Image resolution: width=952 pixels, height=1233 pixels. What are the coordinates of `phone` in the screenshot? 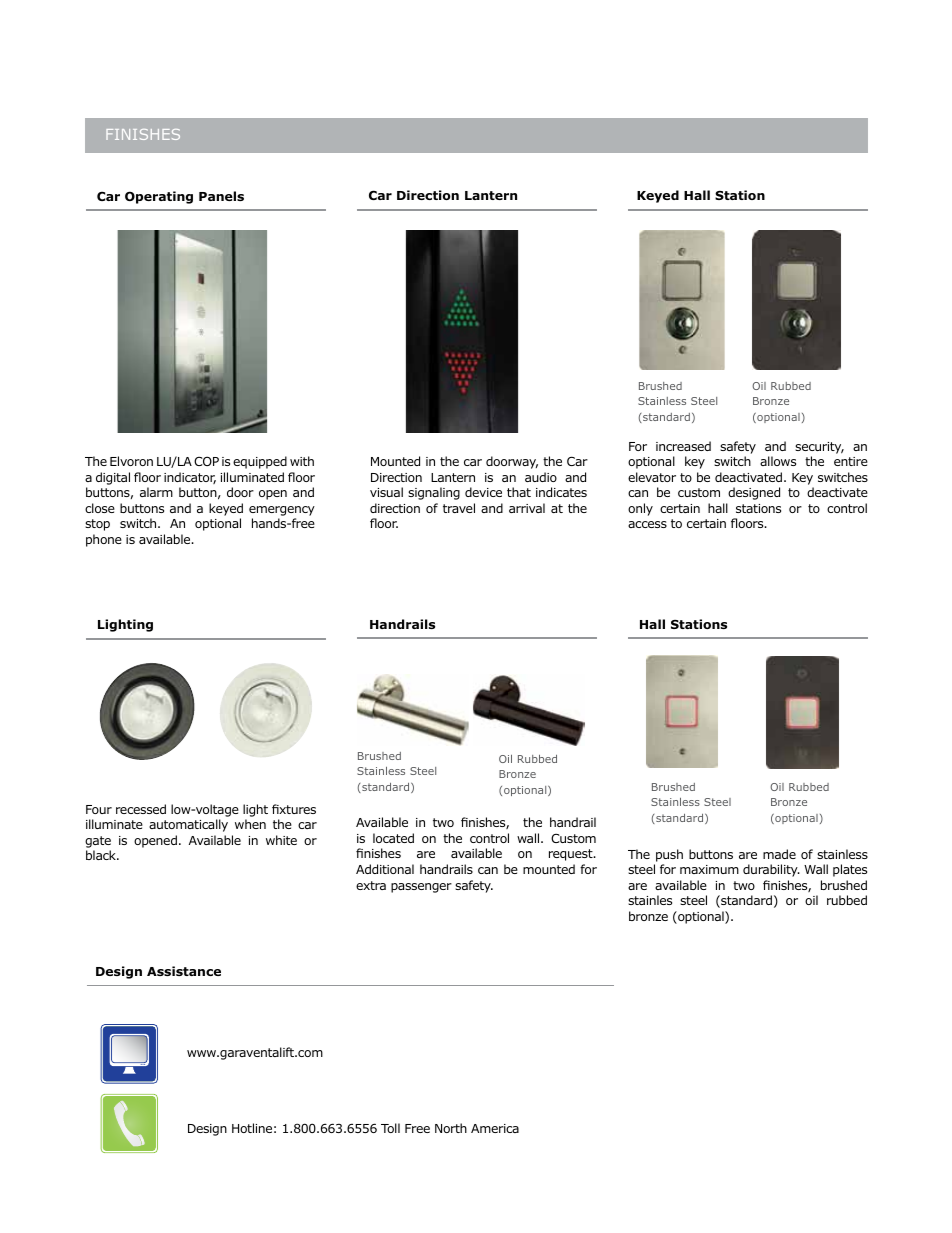 It's located at (104, 540).
